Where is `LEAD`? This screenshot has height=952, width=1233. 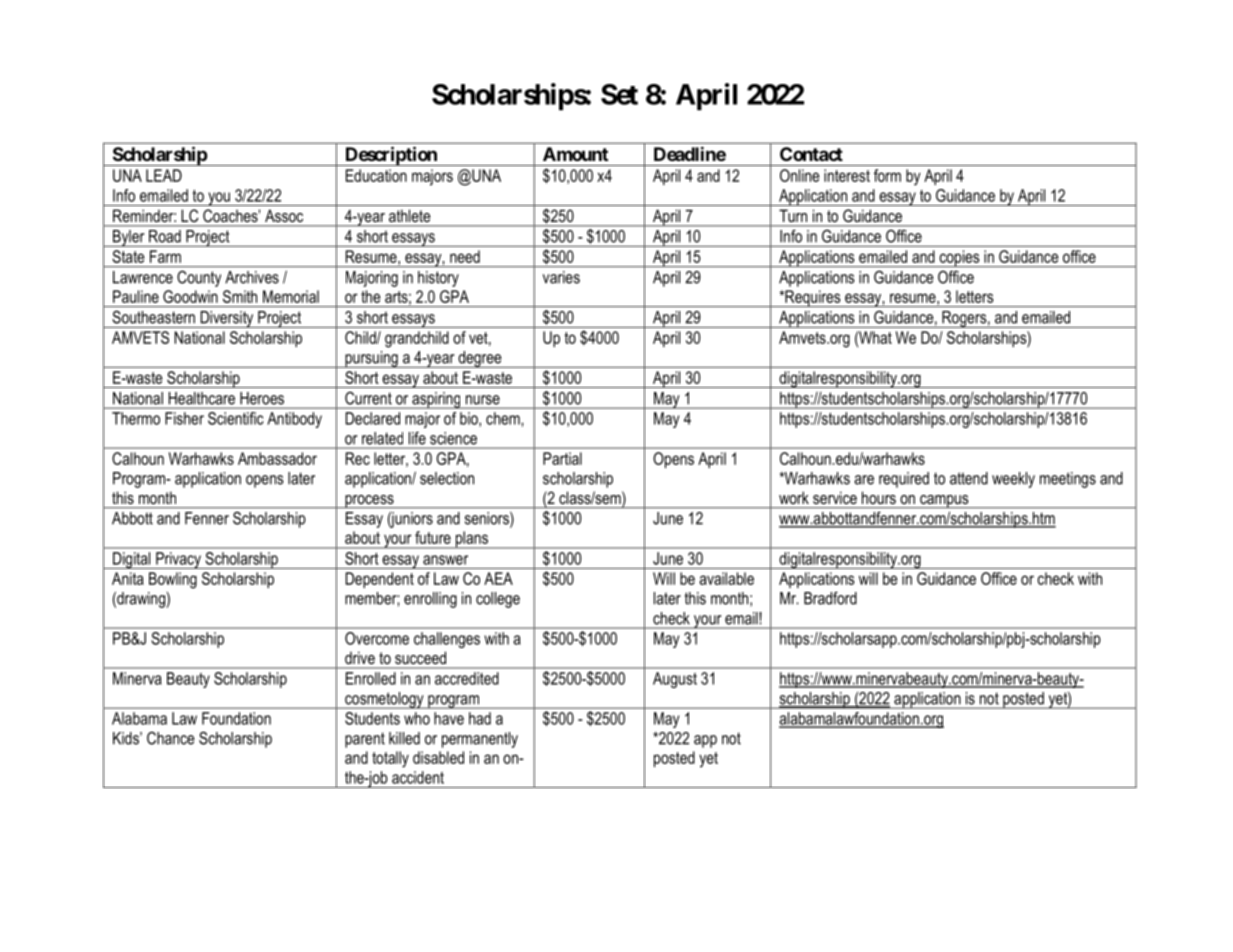
LEAD is located at coordinates (164, 175).
